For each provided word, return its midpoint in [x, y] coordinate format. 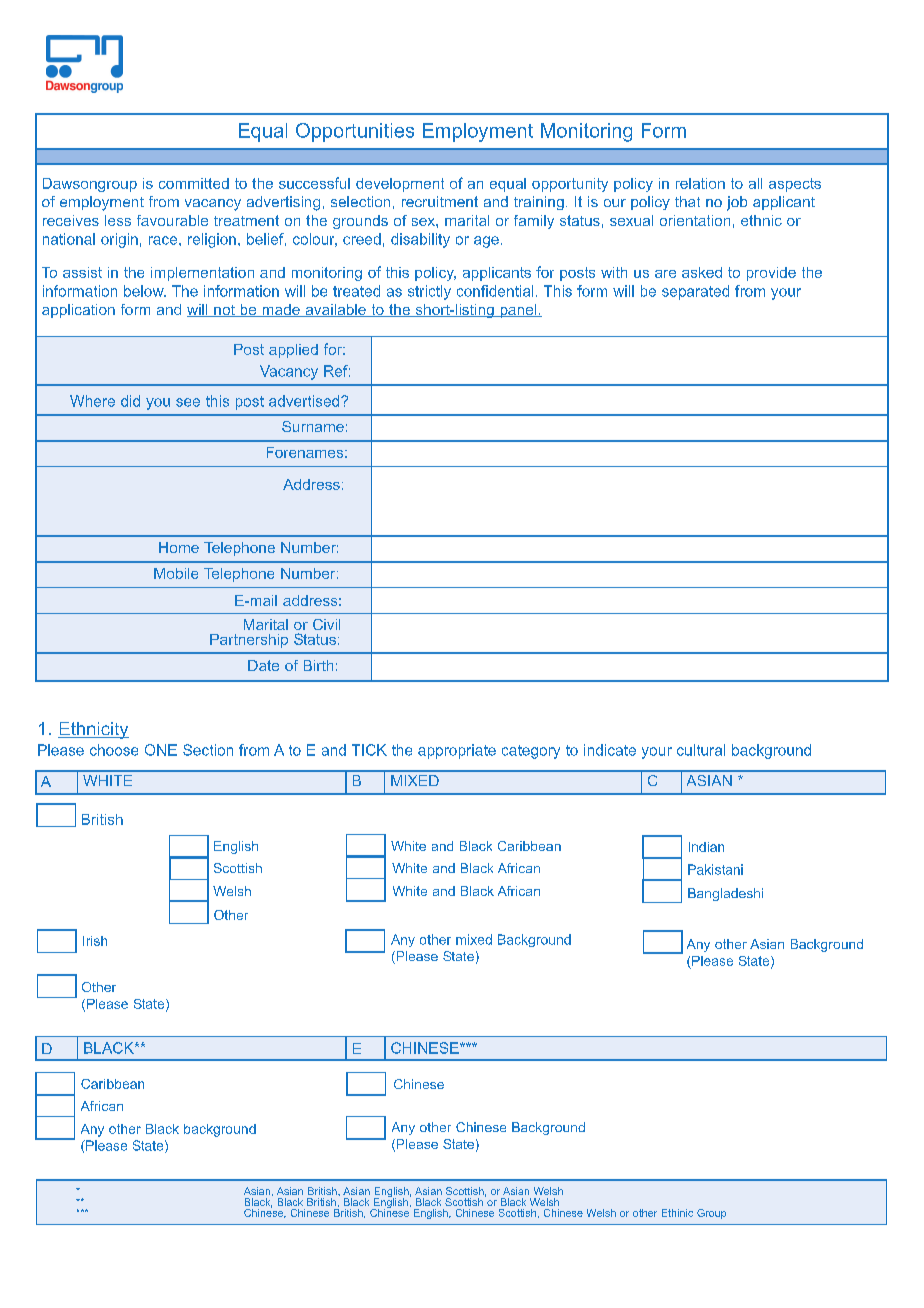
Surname [313, 426]
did [130, 401]
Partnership [249, 641]
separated [695, 292]
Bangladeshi [725, 894]
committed [194, 183]
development [400, 185]
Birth [318, 665]
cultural [701, 750]
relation [700, 183]
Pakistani [715, 869]
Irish [95, 941]
